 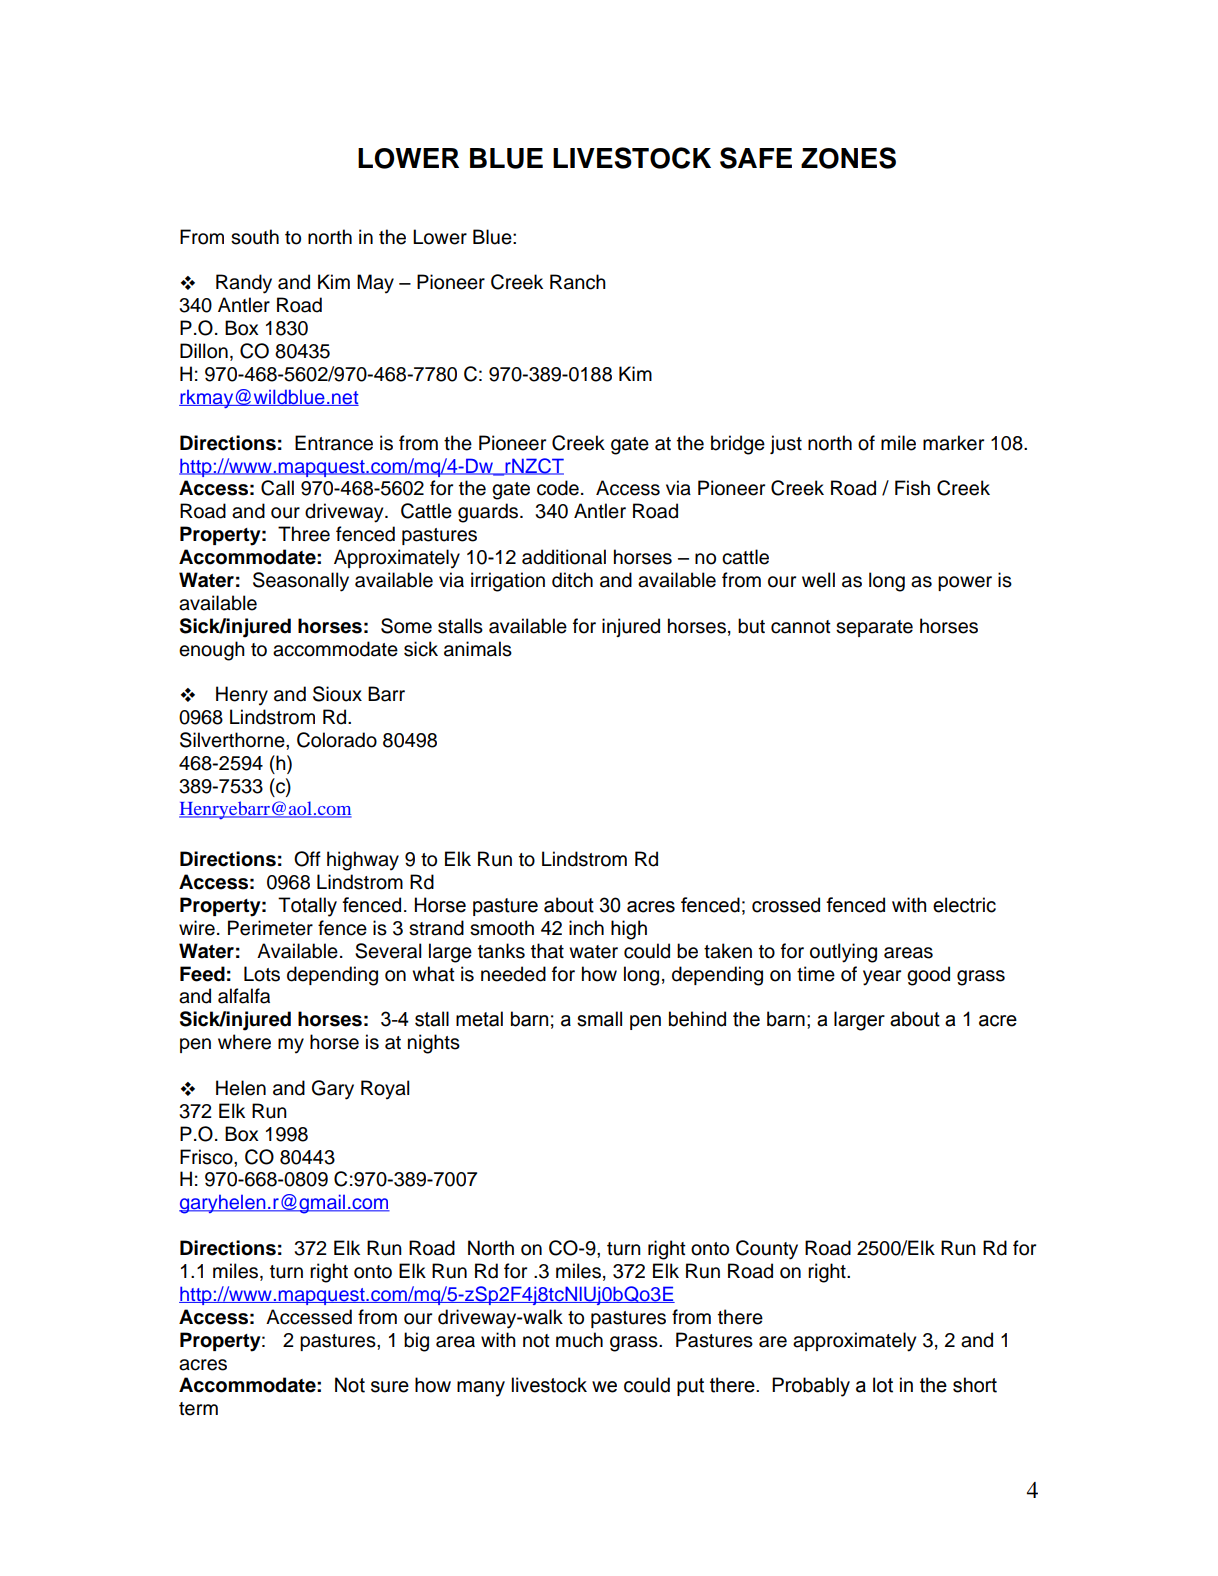 I want to click on Colorado, so click(x=337, y=740).
